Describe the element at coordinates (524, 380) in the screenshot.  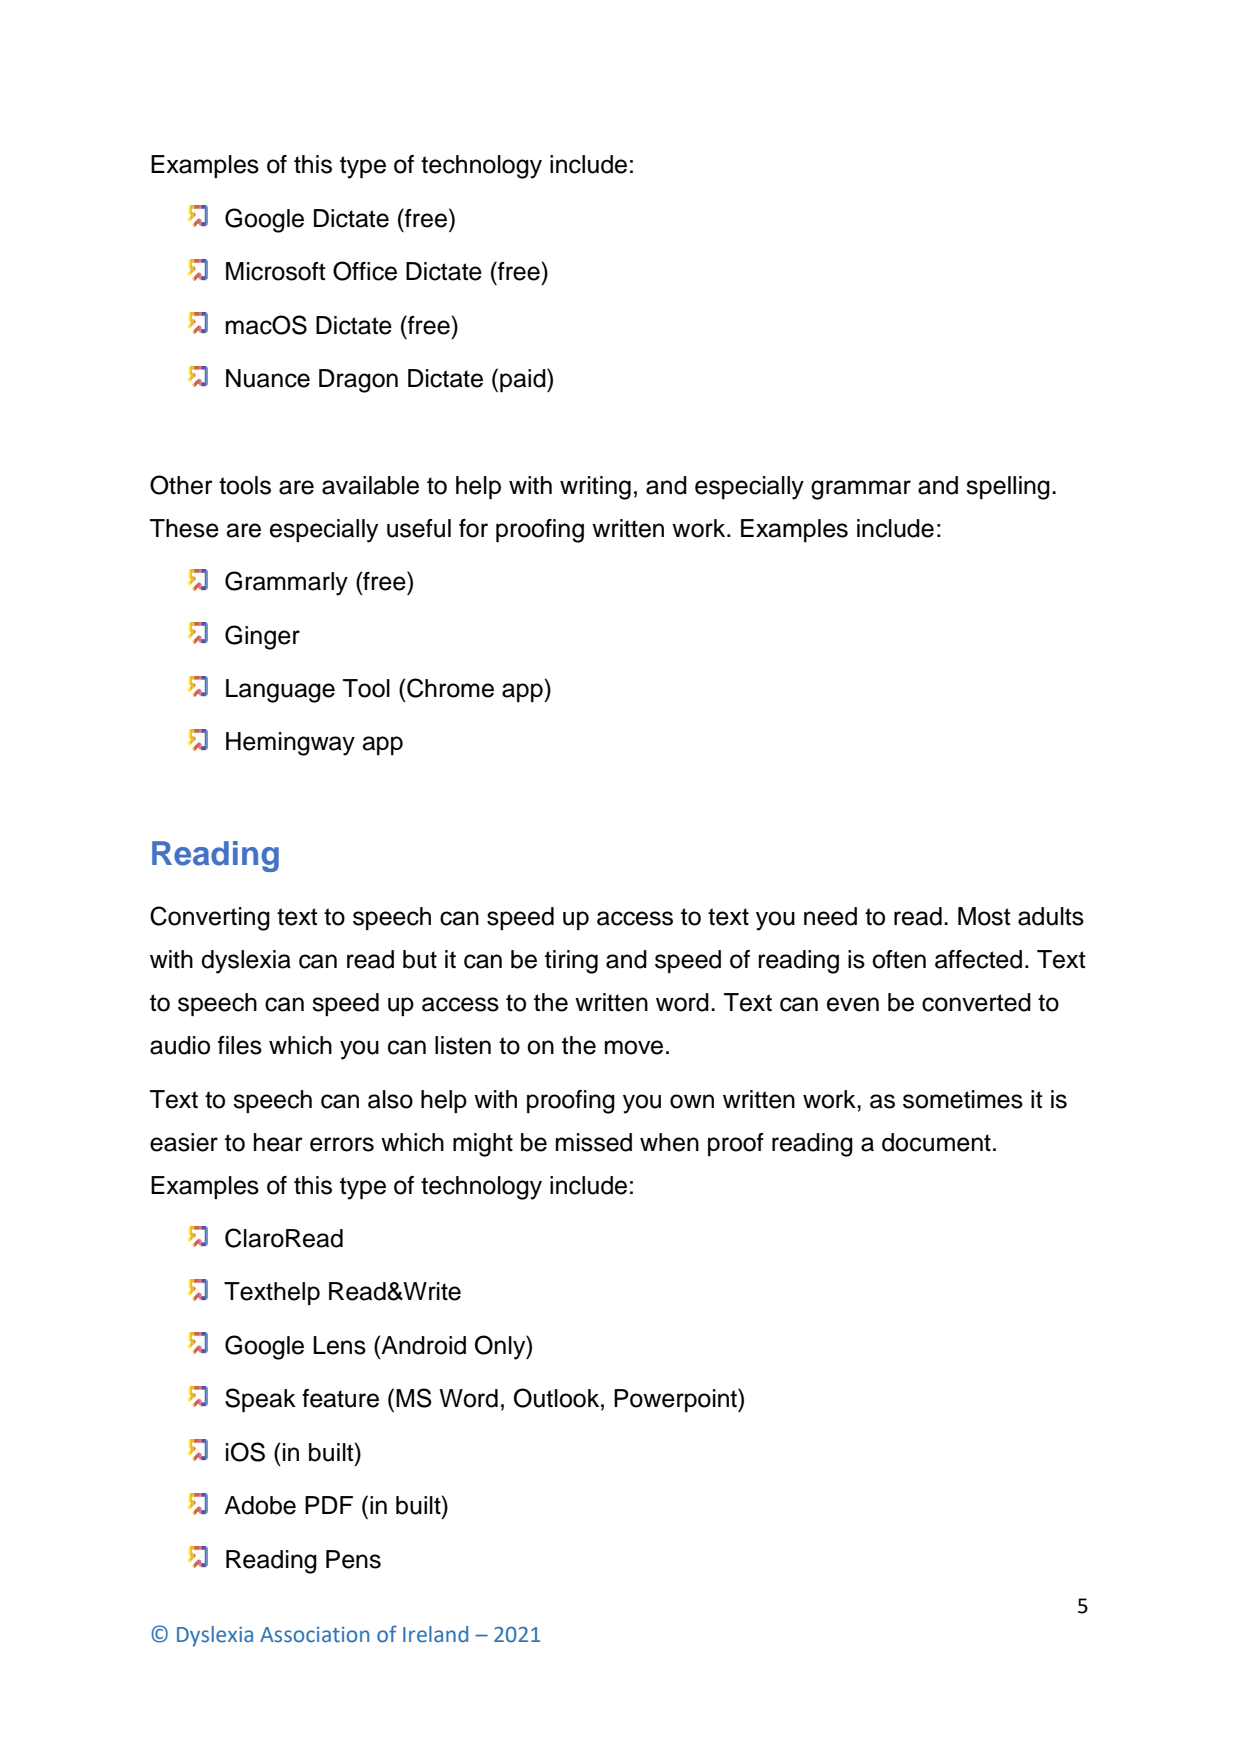
I see `paid` at that location.
